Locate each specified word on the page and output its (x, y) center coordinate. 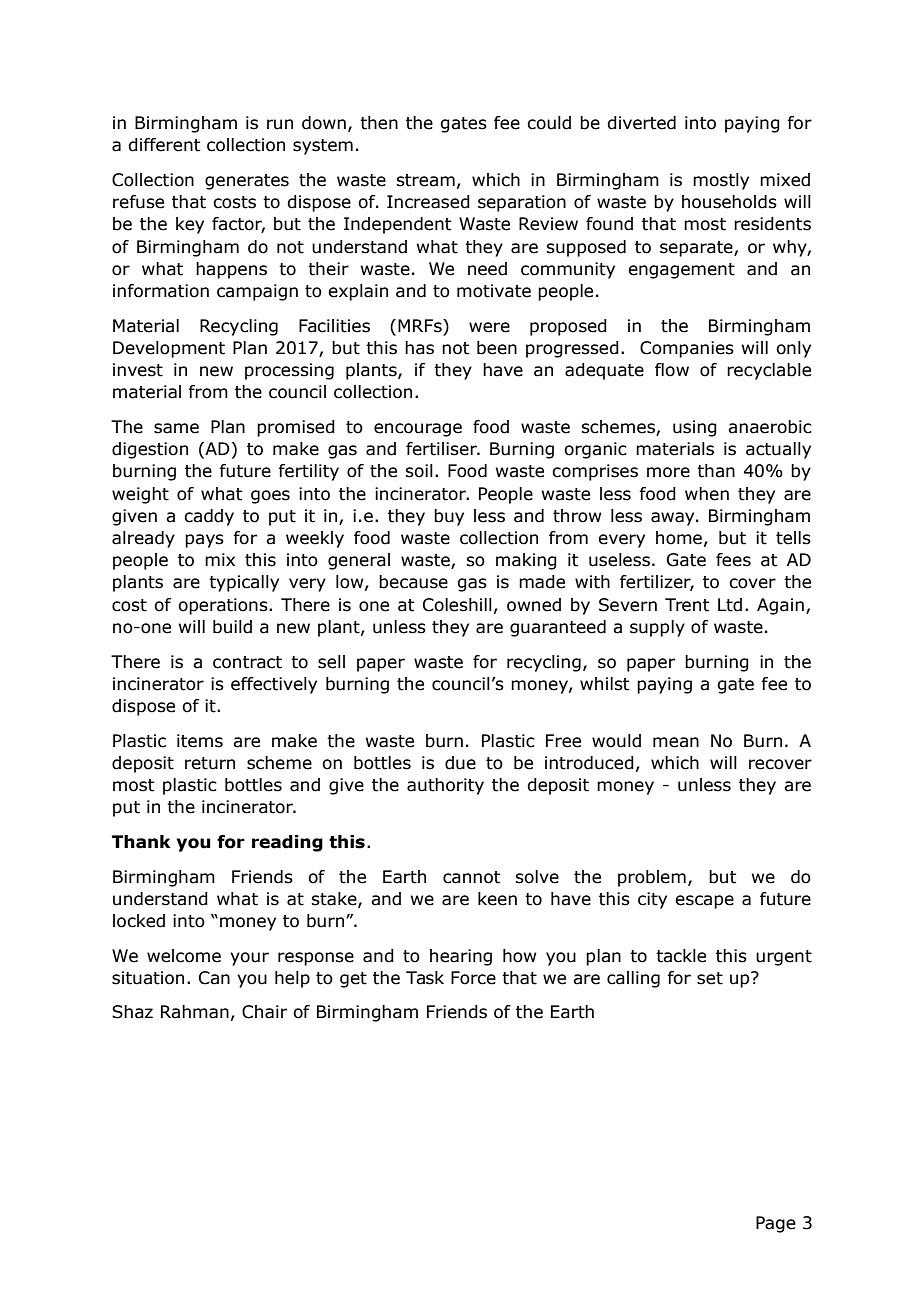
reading (287, 843)
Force (473, 978)
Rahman (195, 1012)
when (707, 494)
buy (449, 517)
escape (704, 902)
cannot (471, 877)
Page (776, 1224)
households (729, 202)
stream (425, 180)
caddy (209, 517)
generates (247, 182)
